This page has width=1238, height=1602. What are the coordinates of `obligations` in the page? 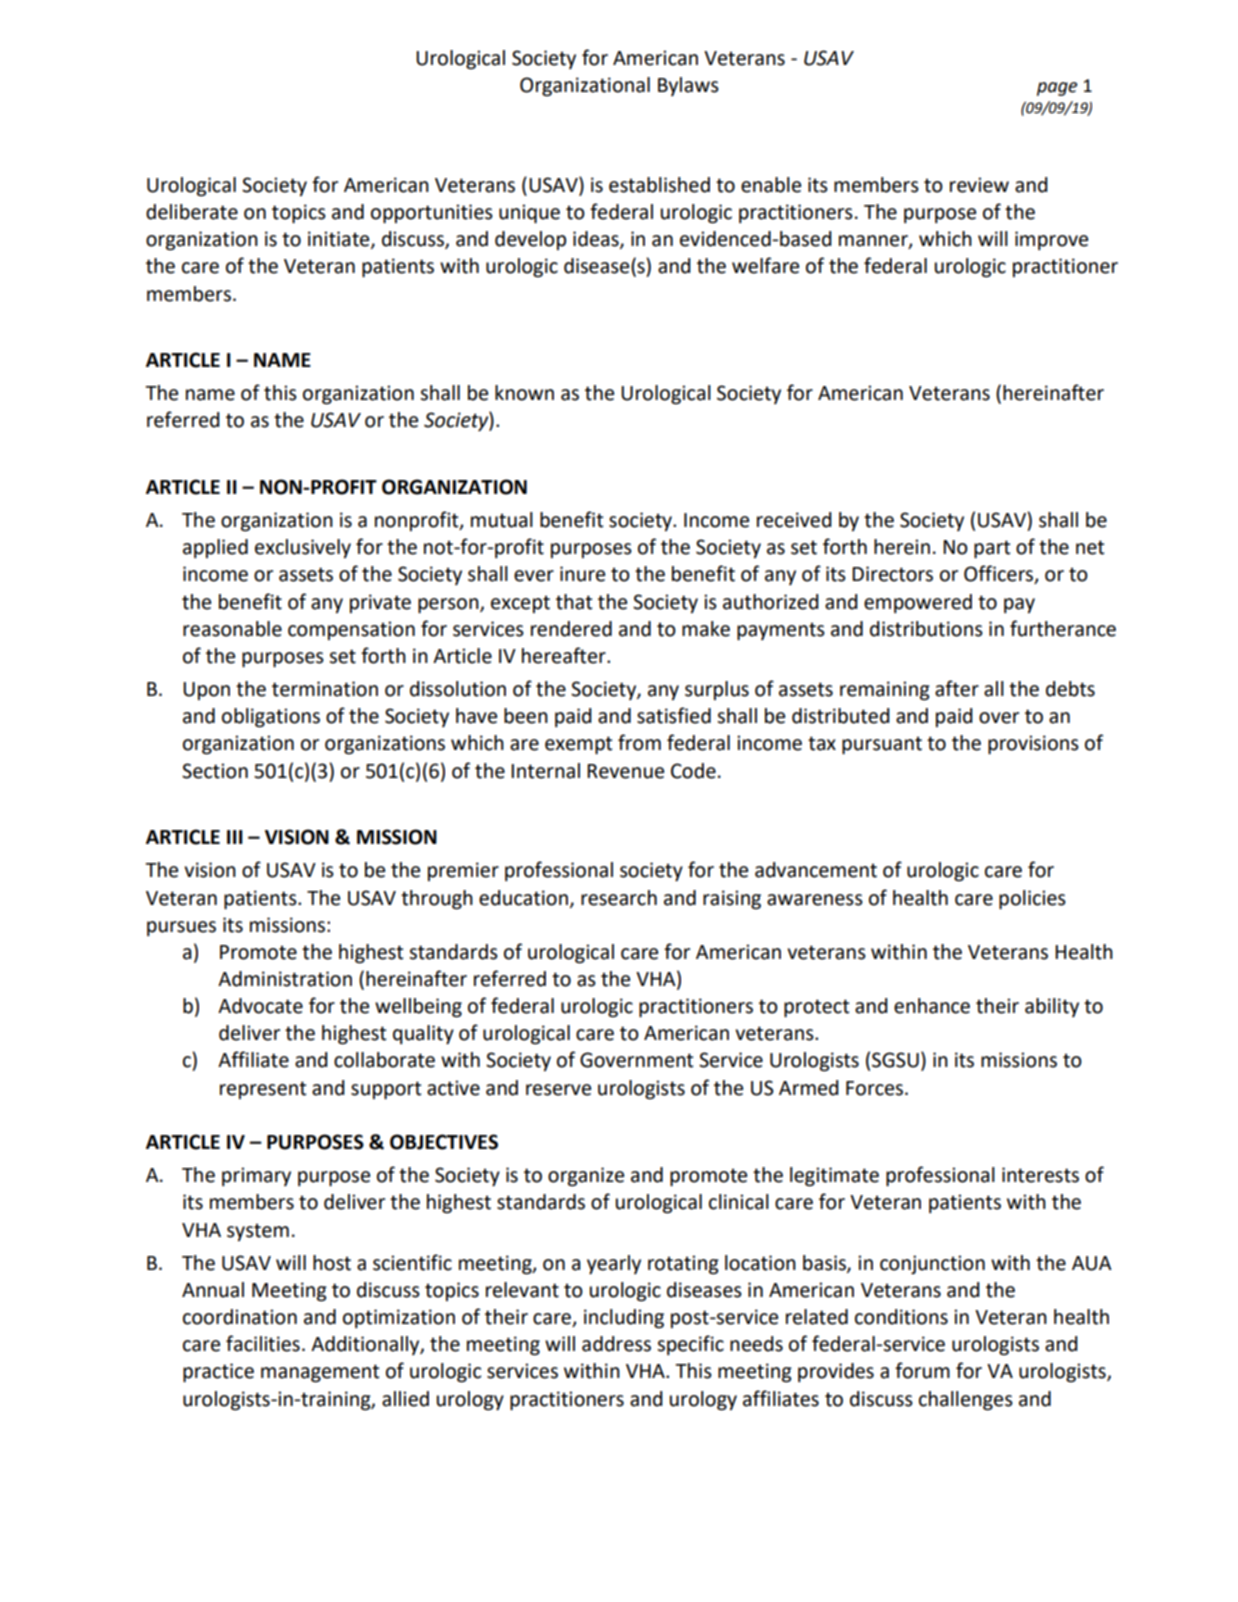 It's located at (271, 718).
